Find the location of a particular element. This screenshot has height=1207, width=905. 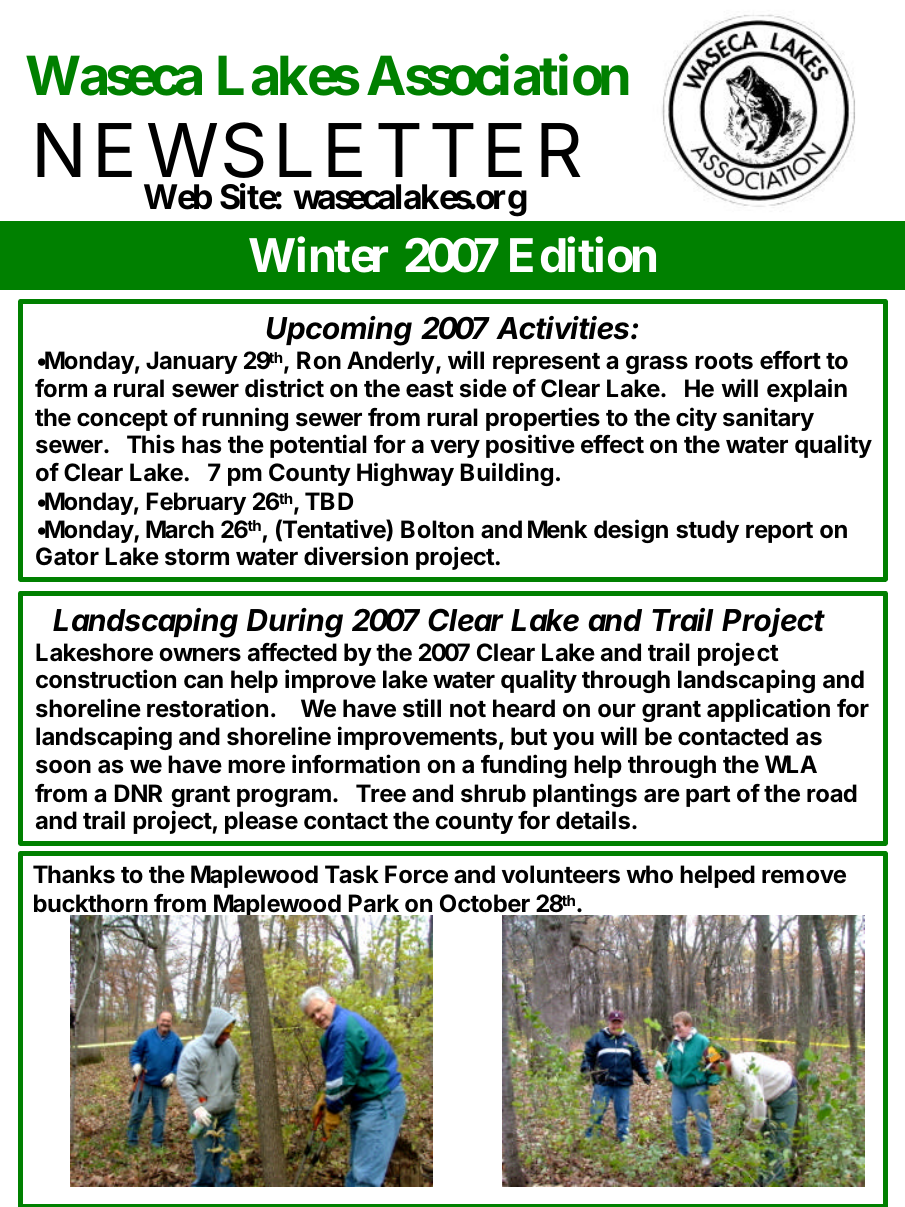

east is located at coordinates (430, 389).
